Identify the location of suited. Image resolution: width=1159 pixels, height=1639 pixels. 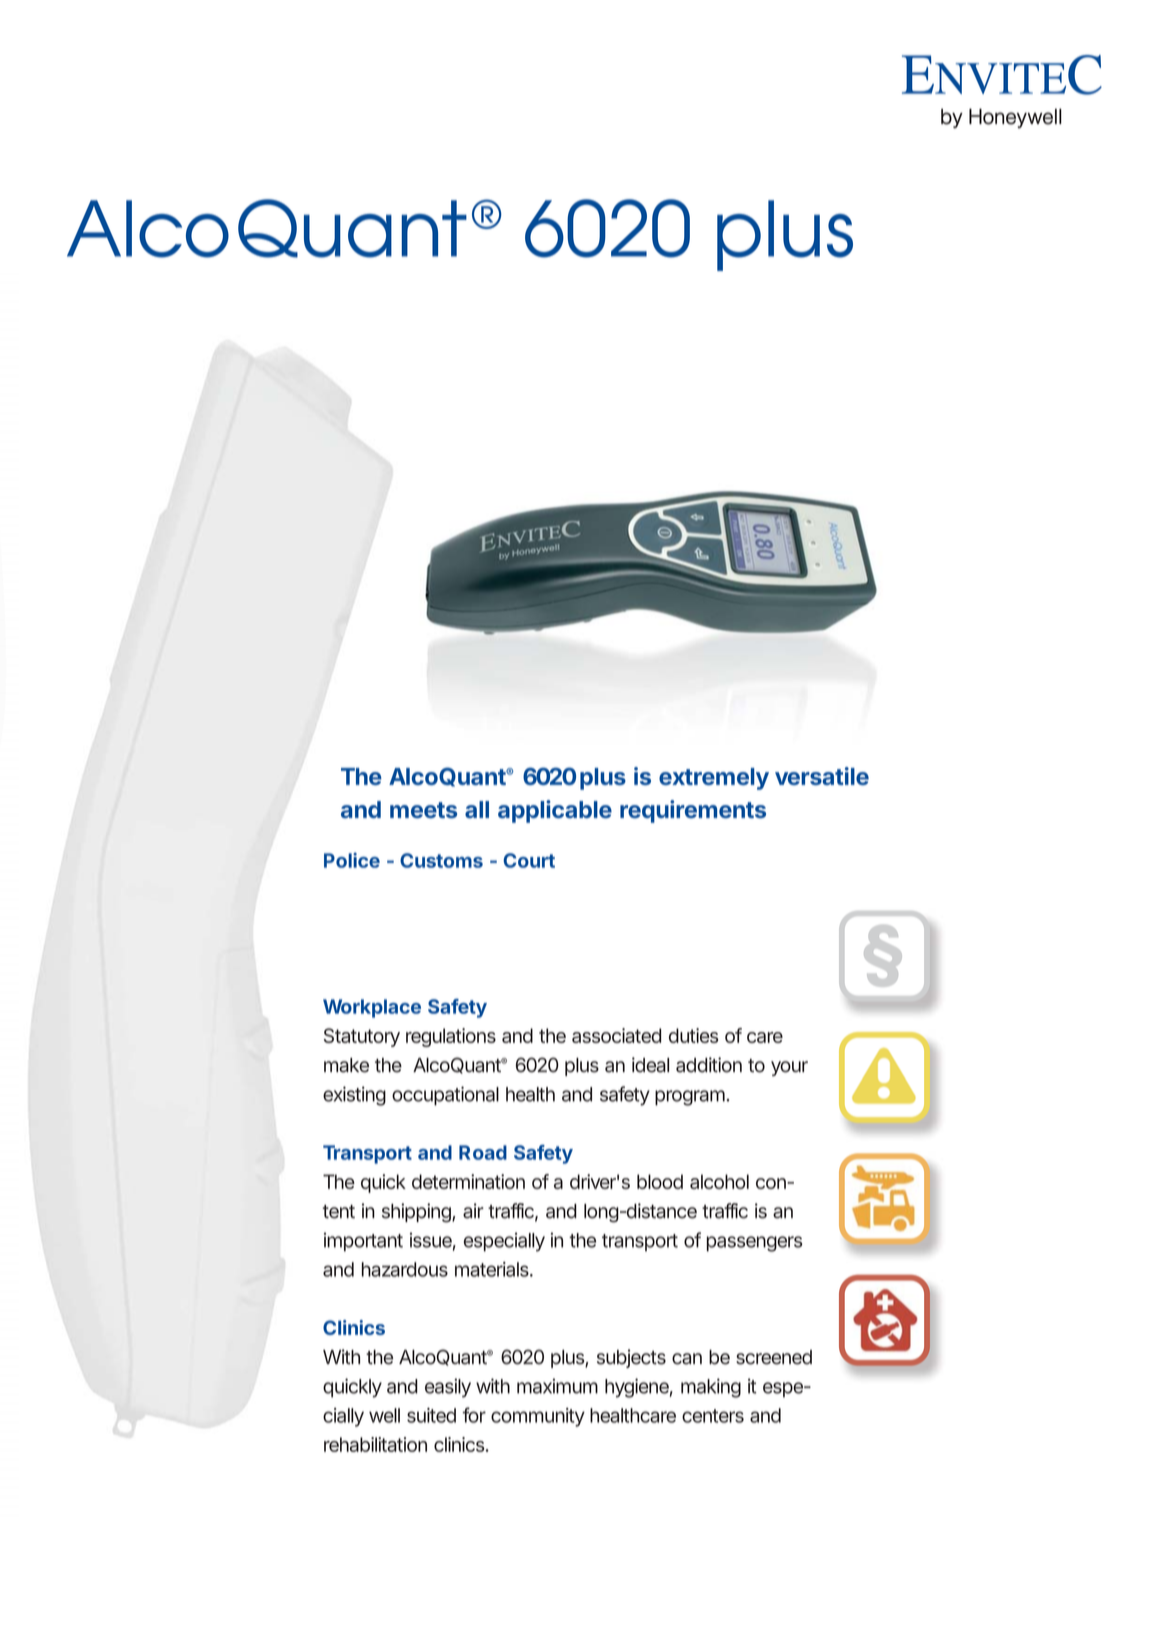
(431, 1415).
